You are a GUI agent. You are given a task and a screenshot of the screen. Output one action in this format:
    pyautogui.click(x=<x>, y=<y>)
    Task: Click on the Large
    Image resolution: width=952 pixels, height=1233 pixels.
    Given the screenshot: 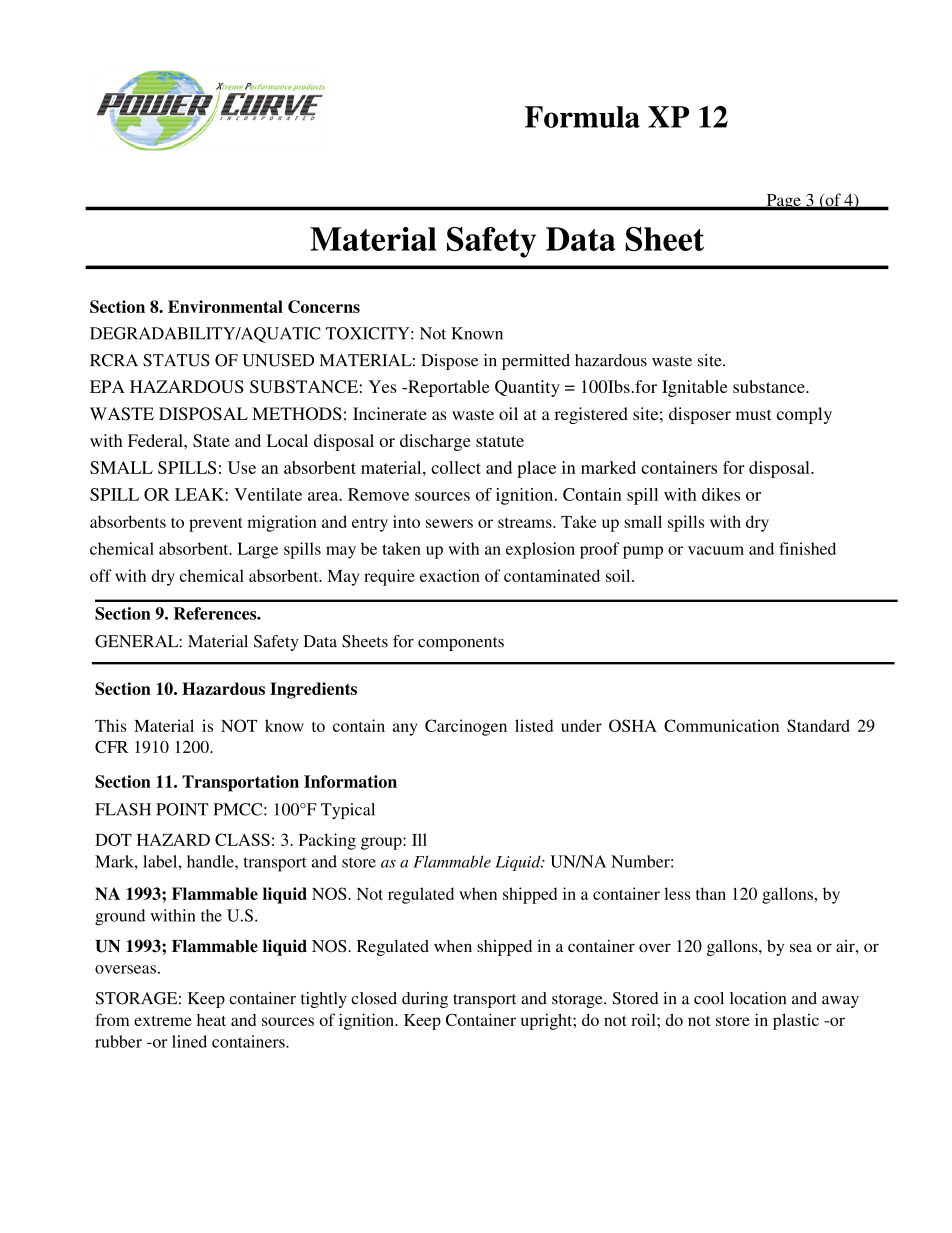 What is the action you would take?
    pyautogui.click(x=257, y=550)
